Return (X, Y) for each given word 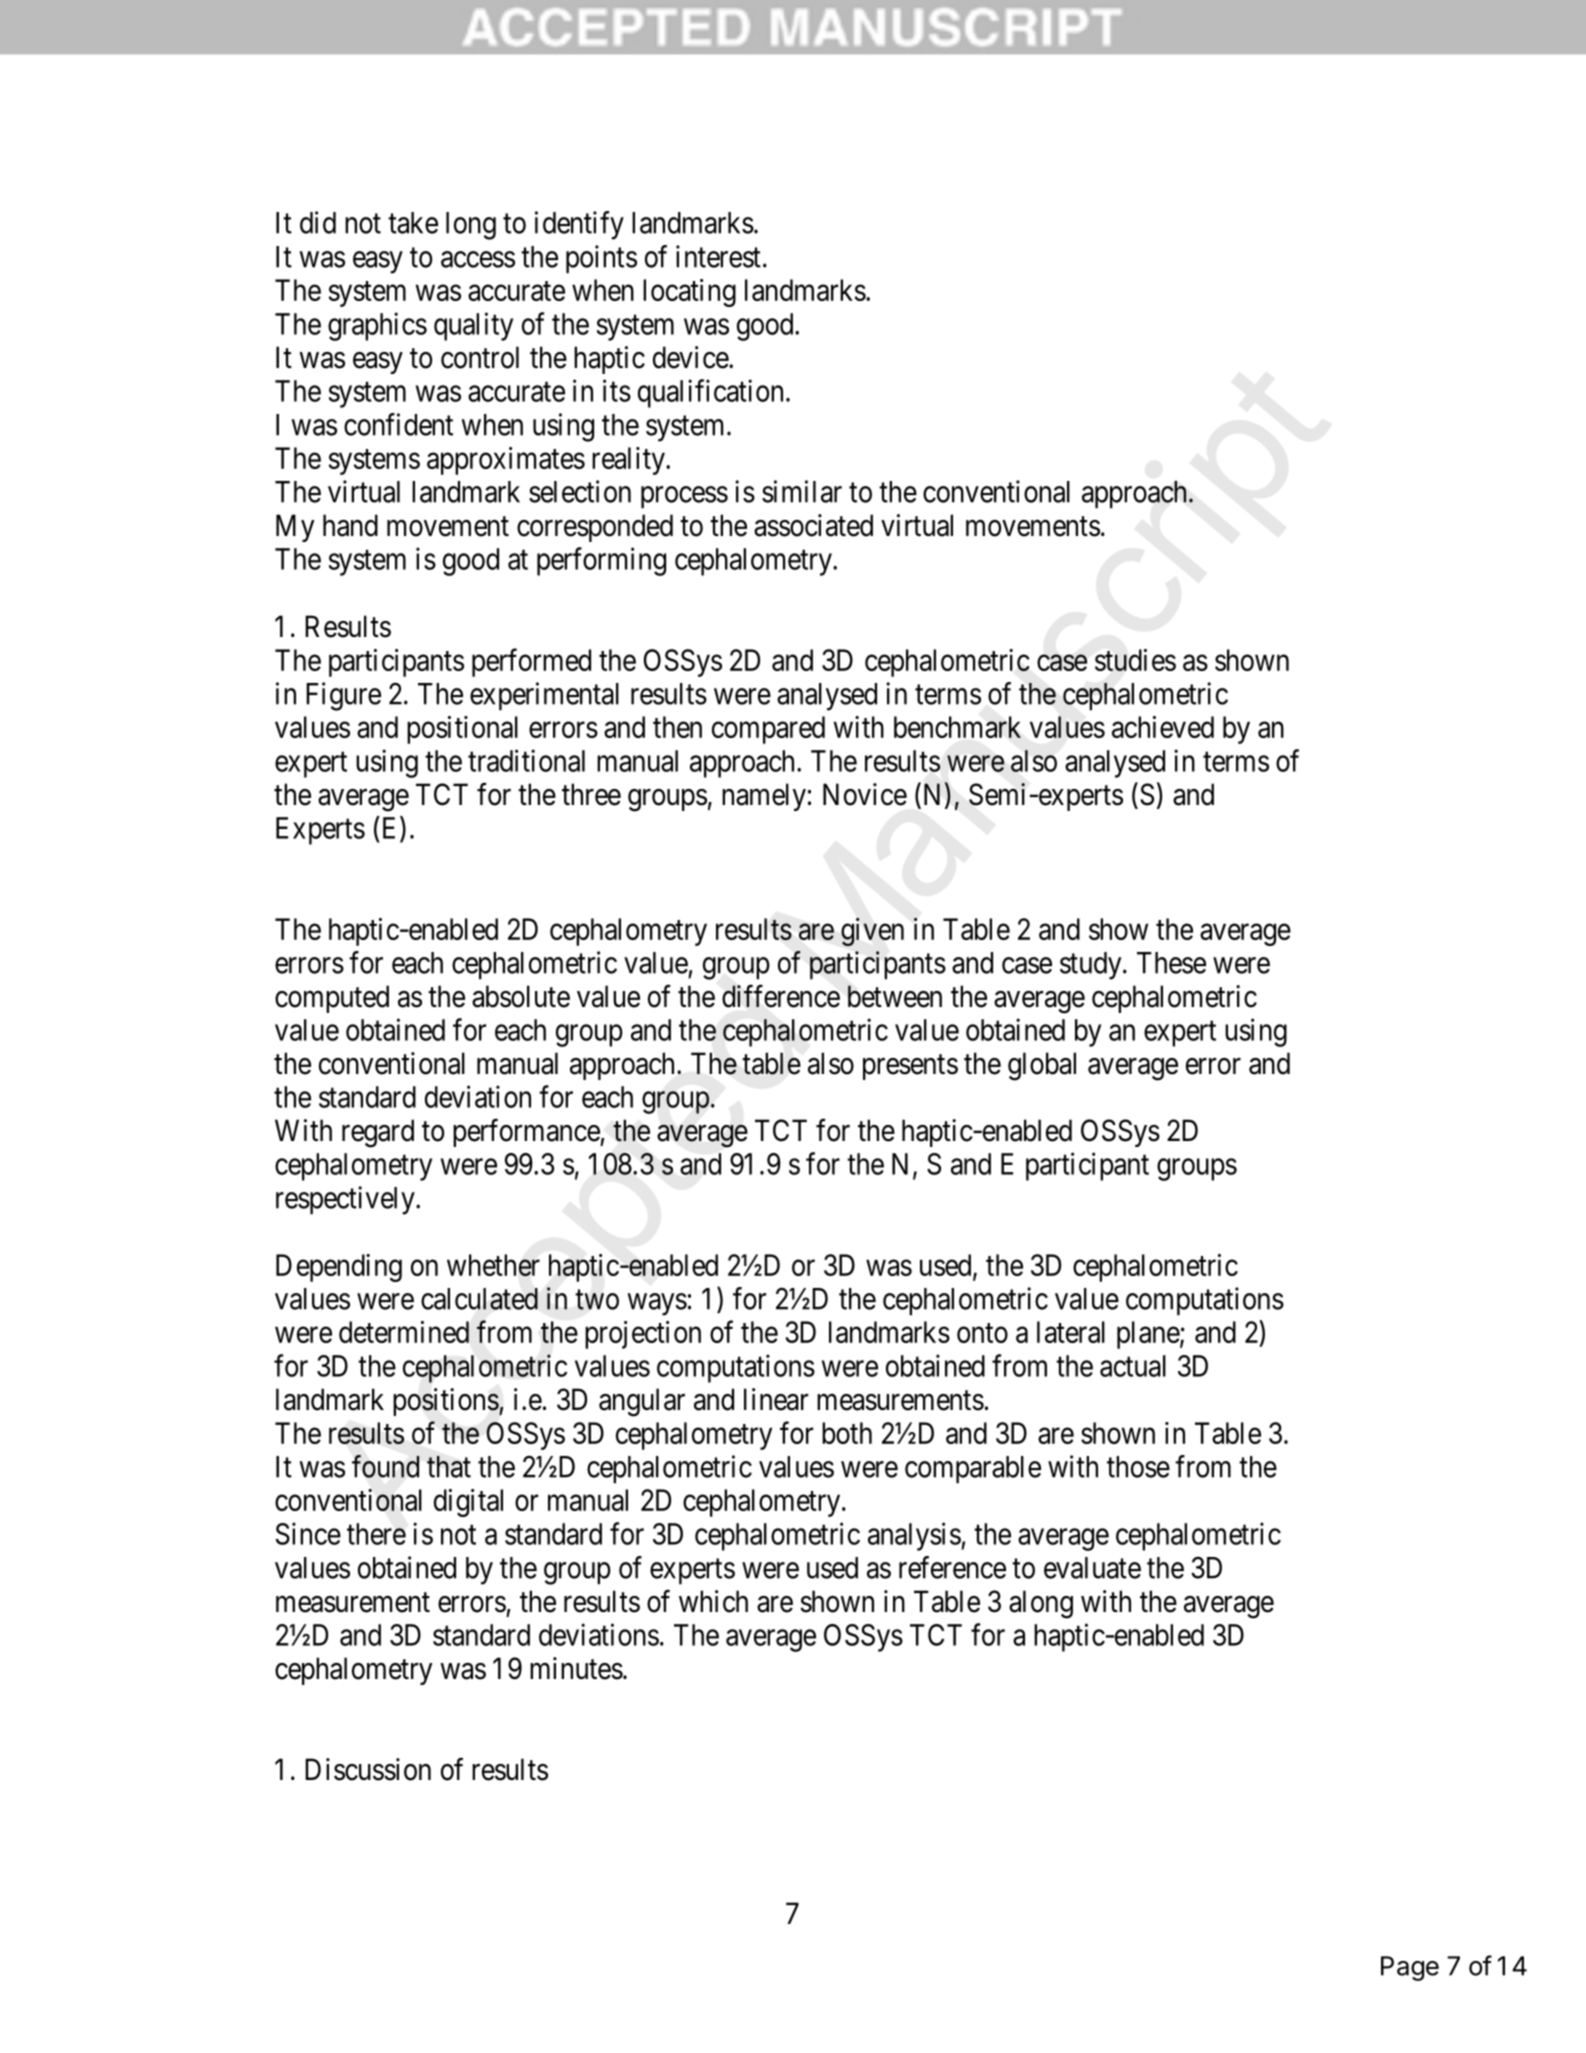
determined (404, 1332)
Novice (865, 794)
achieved (1163, 727)
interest (718, 256)
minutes (576, 1668)
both (847, 1433)
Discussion (368, 1769)
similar (802, 491)
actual (1133, 1366)
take (413, 223)
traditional (526, 760)
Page (1410, 1968)
